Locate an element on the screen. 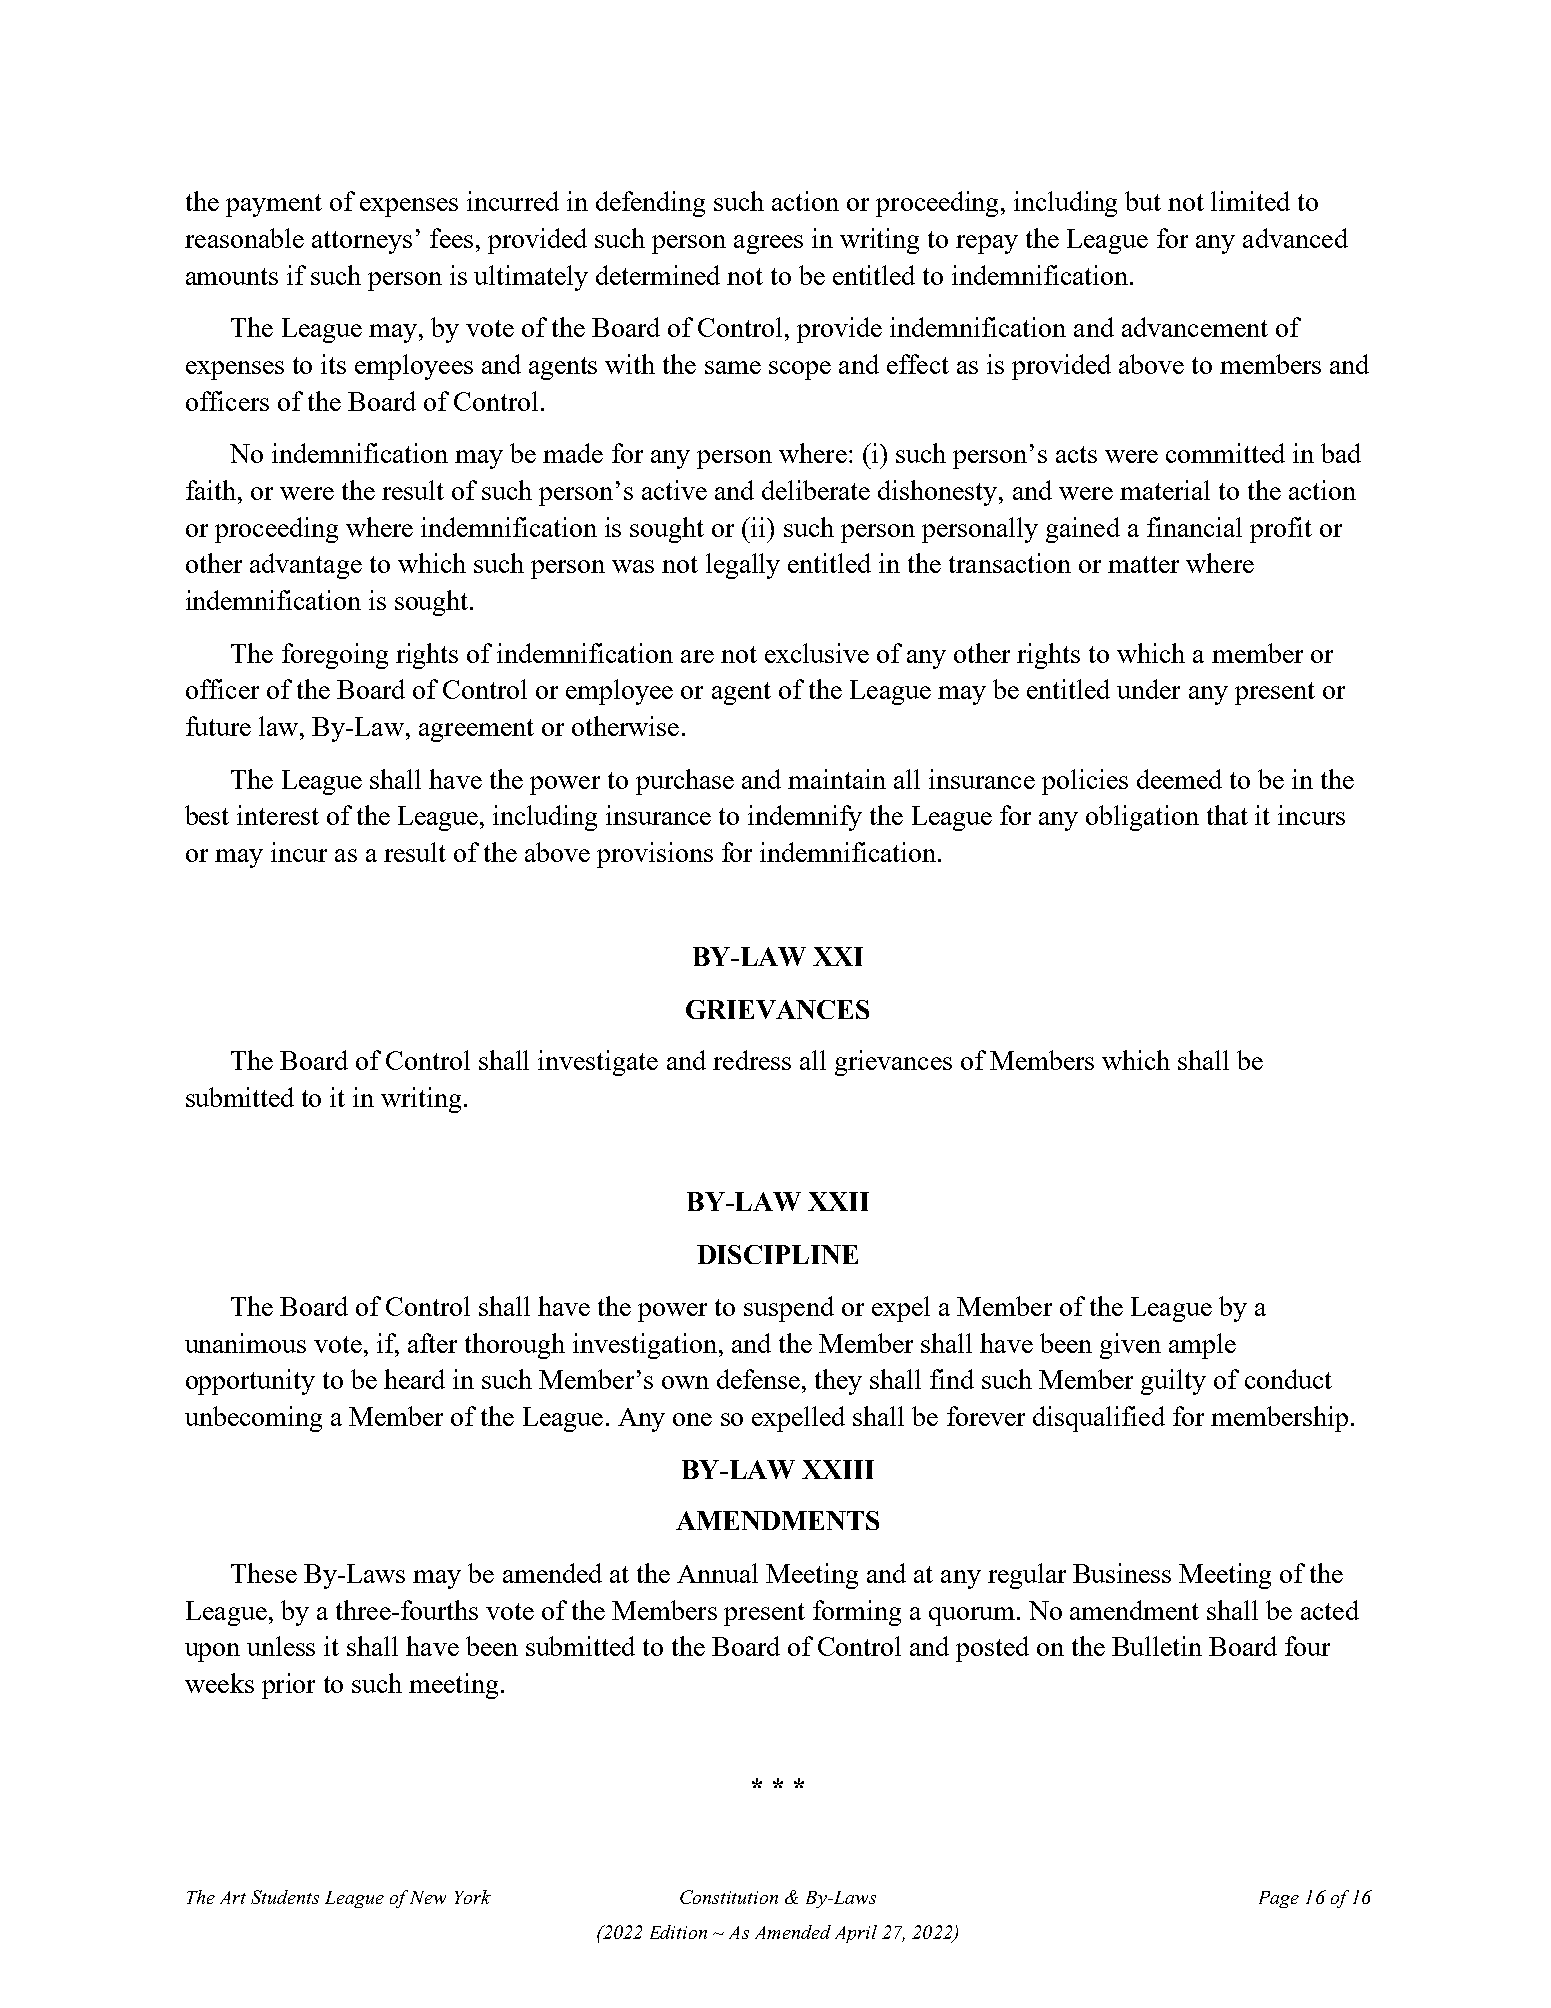 Image resolution: width=1551 pixels, height=2008 pixels. agrees is located at coordinates (768, 244).
